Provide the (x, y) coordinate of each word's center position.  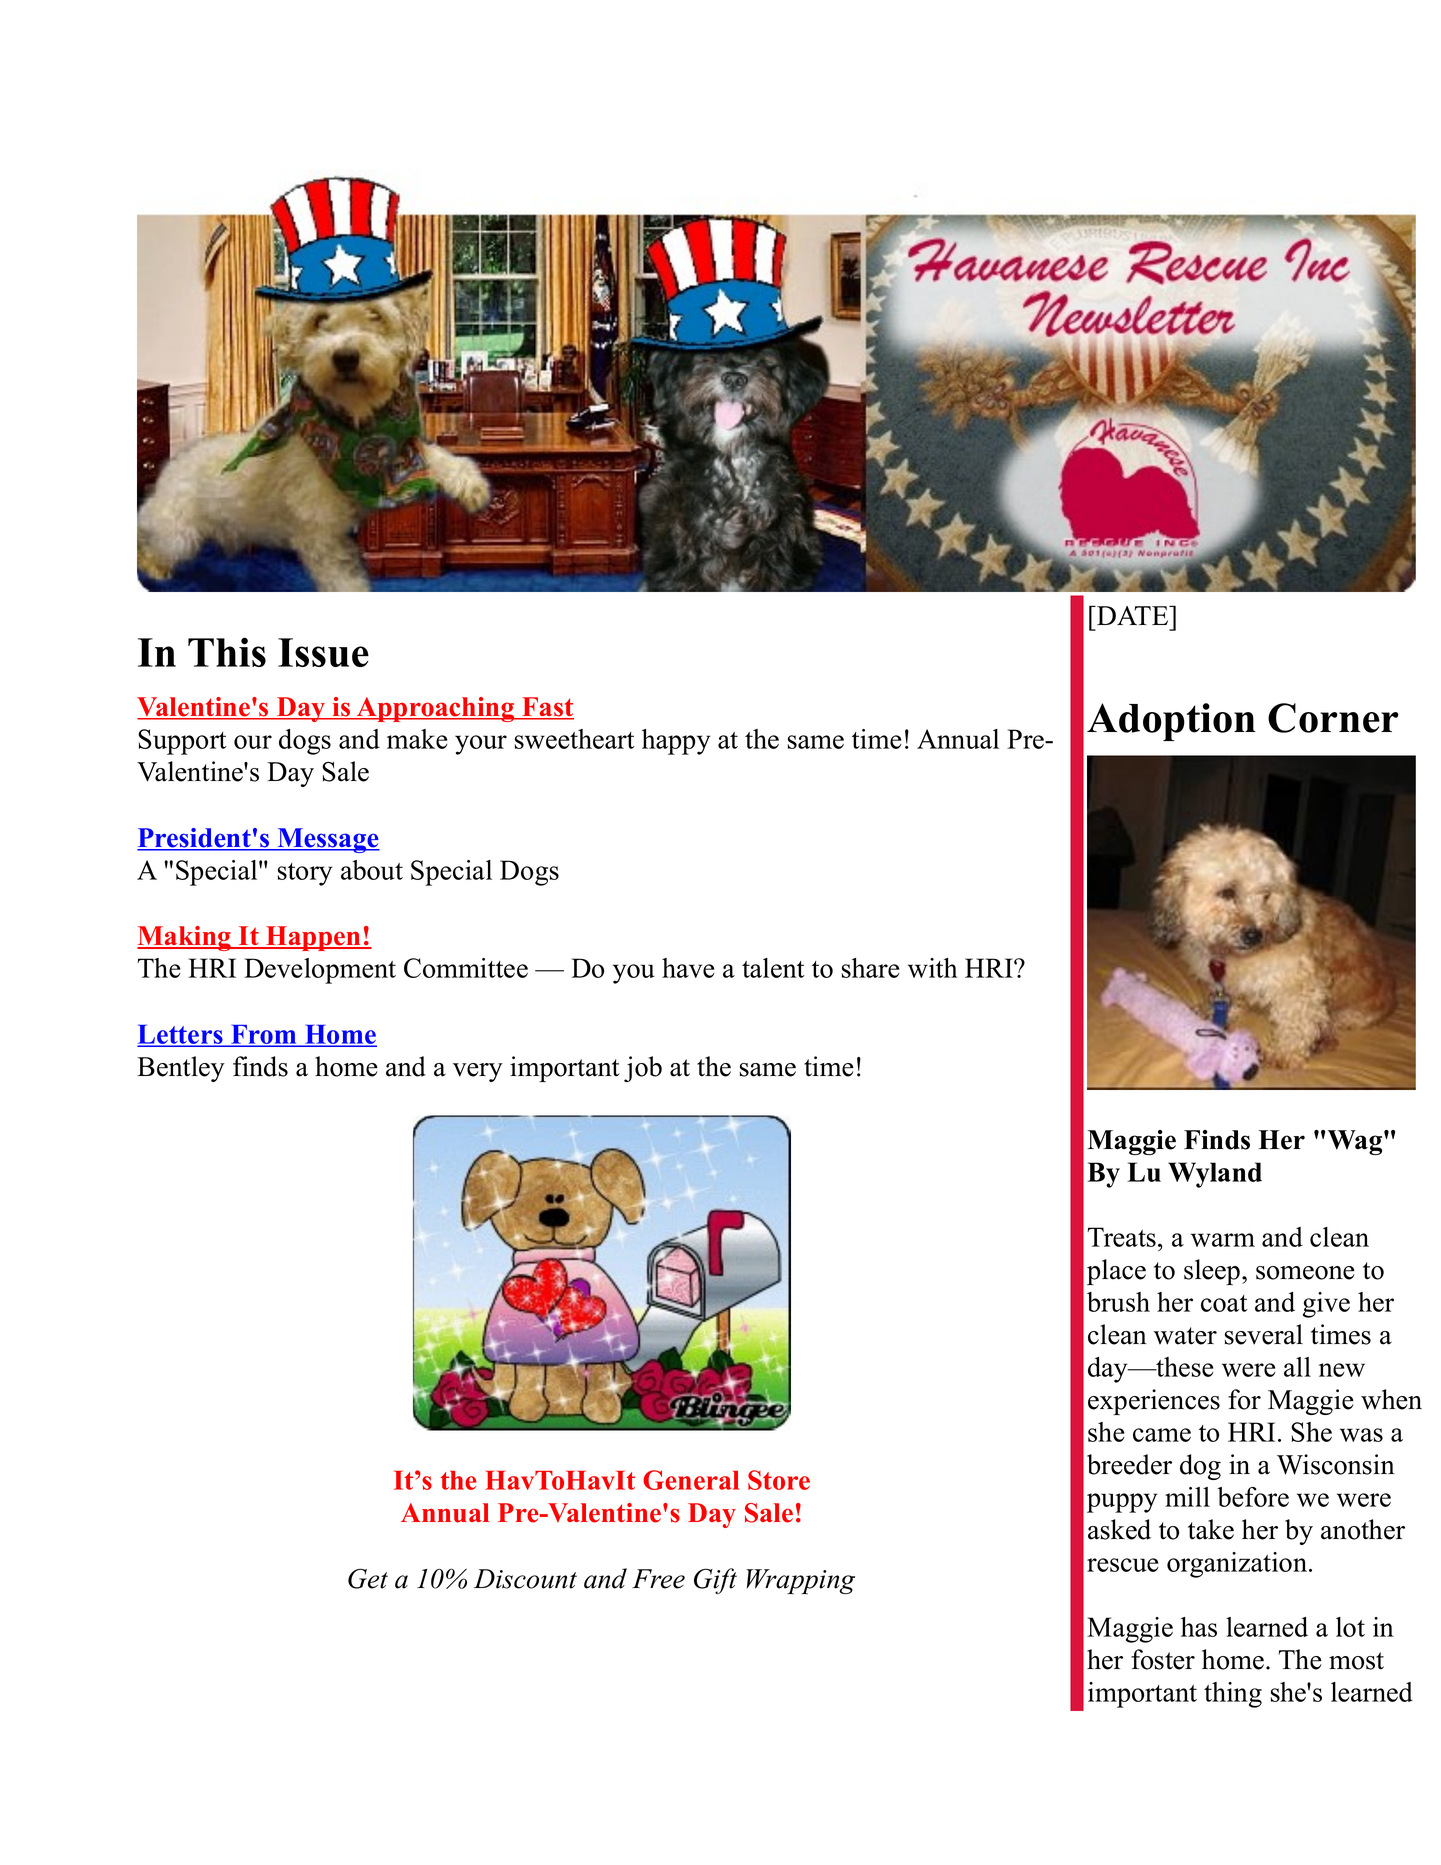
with (933, 968)
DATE (1133, 615)
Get (368, 1578)
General (691, 1480)
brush (1118, 1302)
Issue (323, 652)
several (1264, 1334)
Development (320, 971)
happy (676, 742)
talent (773, 968)
